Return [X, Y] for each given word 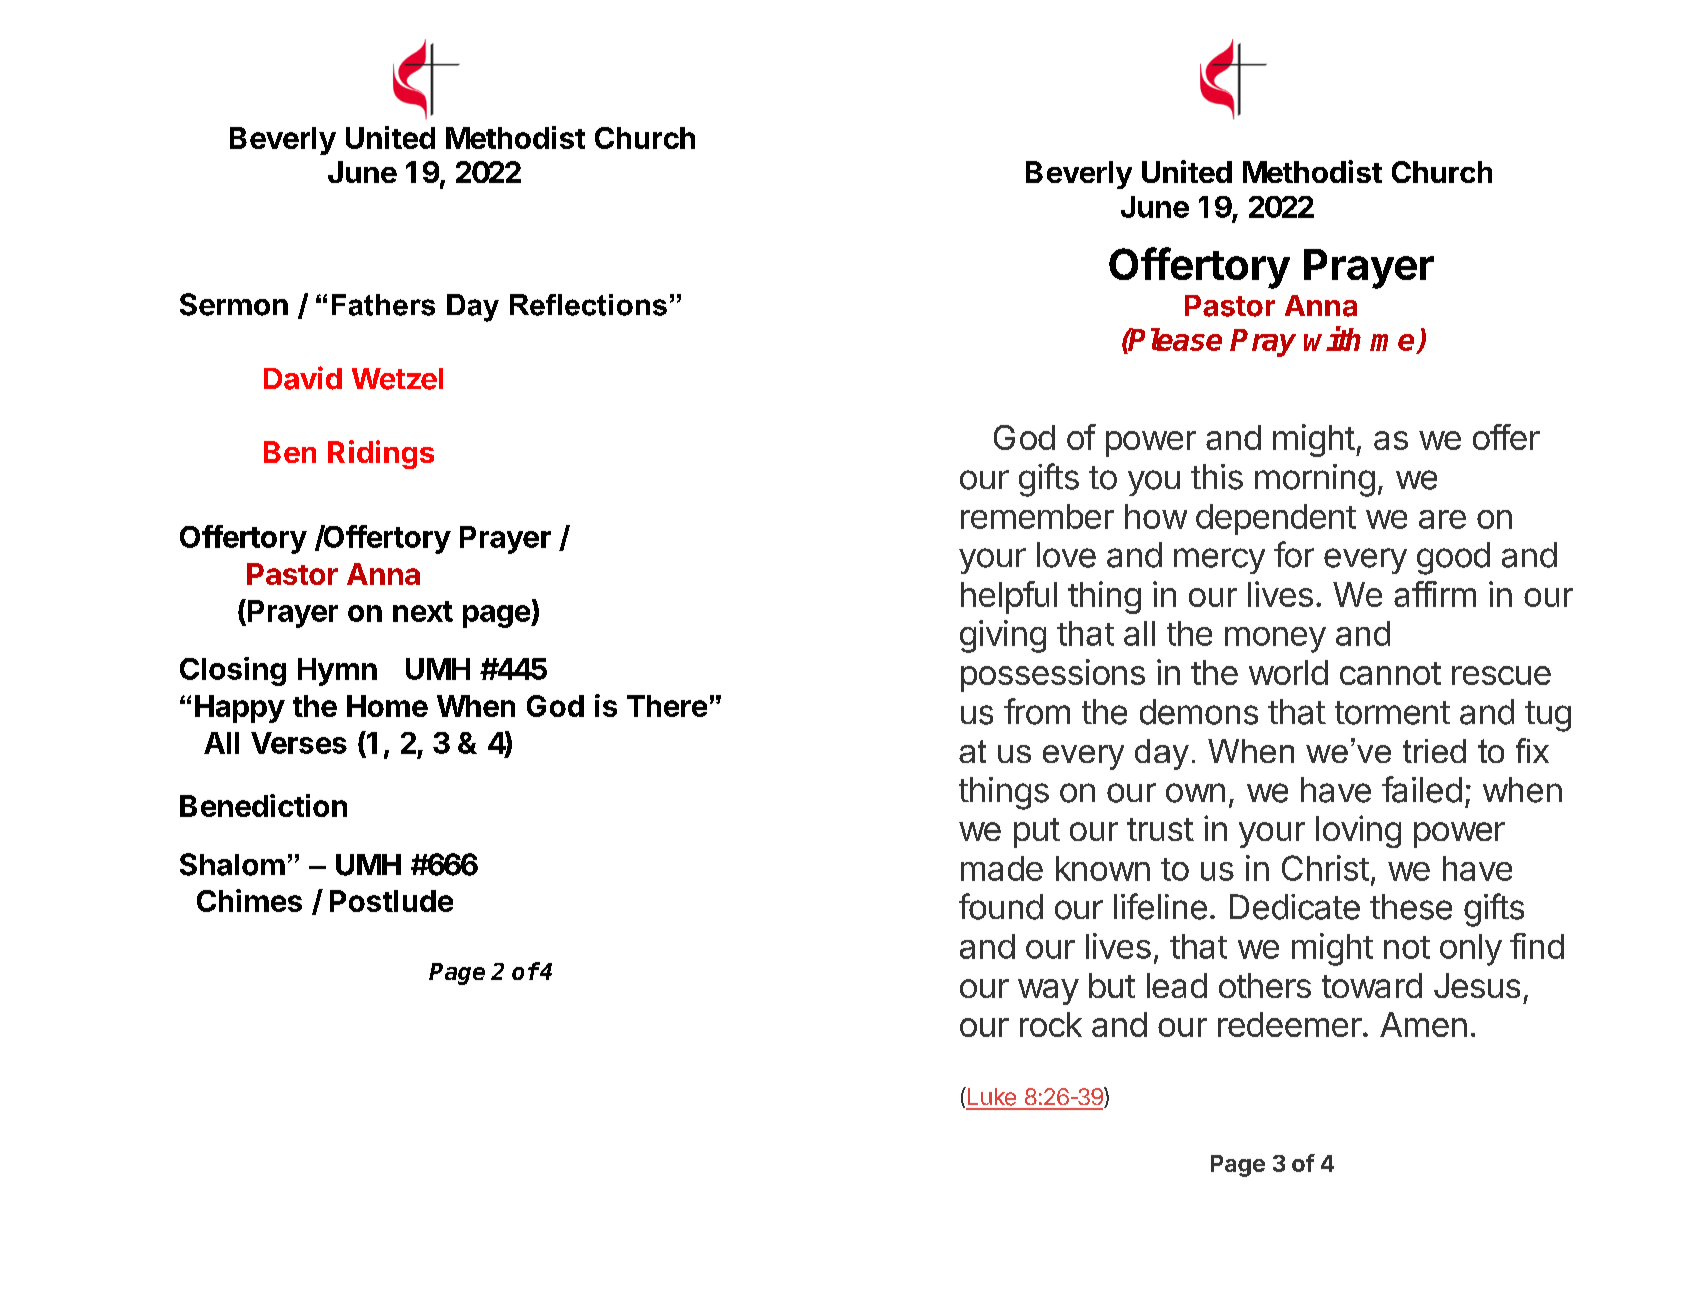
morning [1315, 480]
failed [1422, 789]
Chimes [249, 900]
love [1066, 555]
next [423, 611]
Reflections [588, 305]
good [1453, 558]
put [1037, 833]
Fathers [383, 305]
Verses [299, 743]
